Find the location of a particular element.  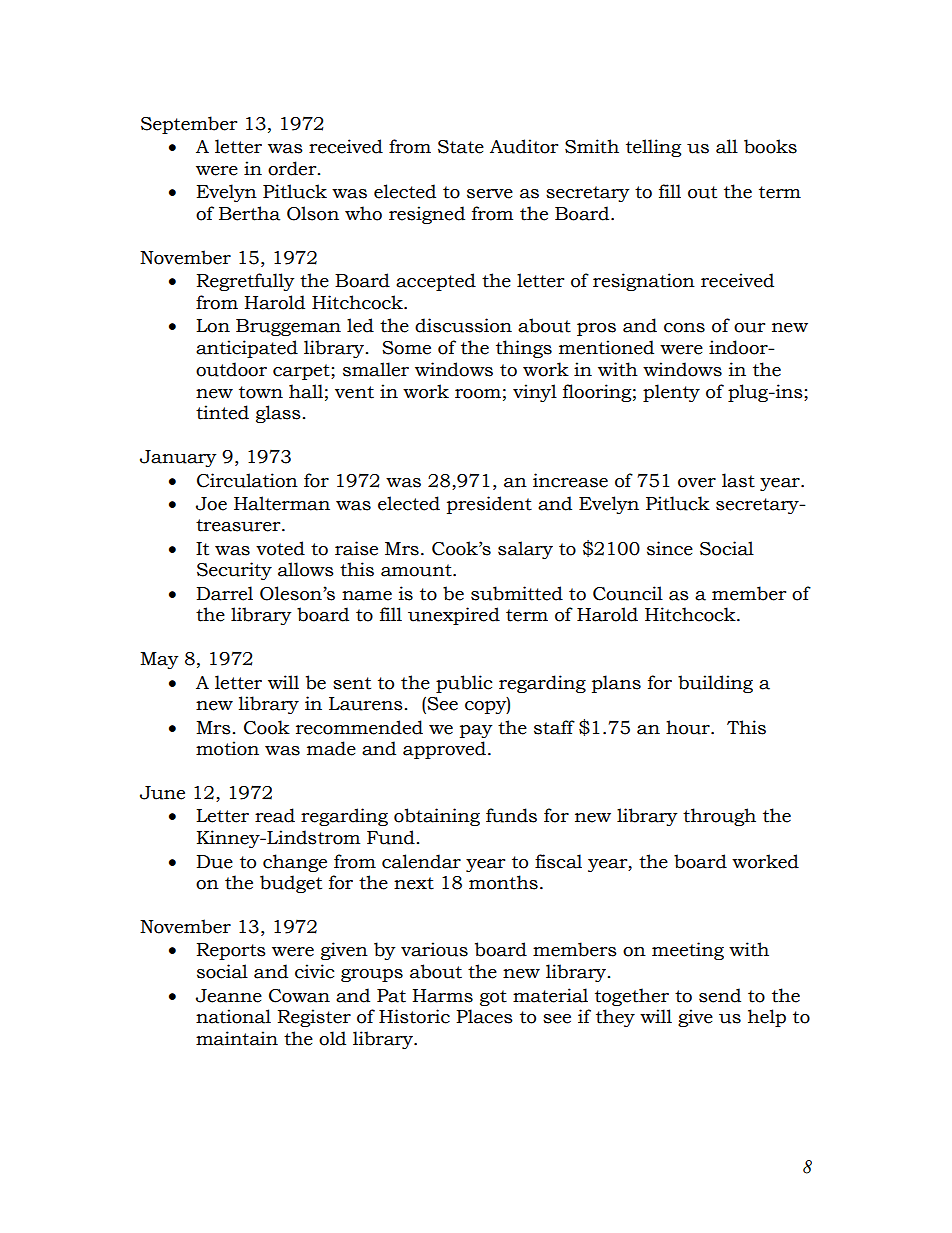

room is located at coordinates (478, 394).
